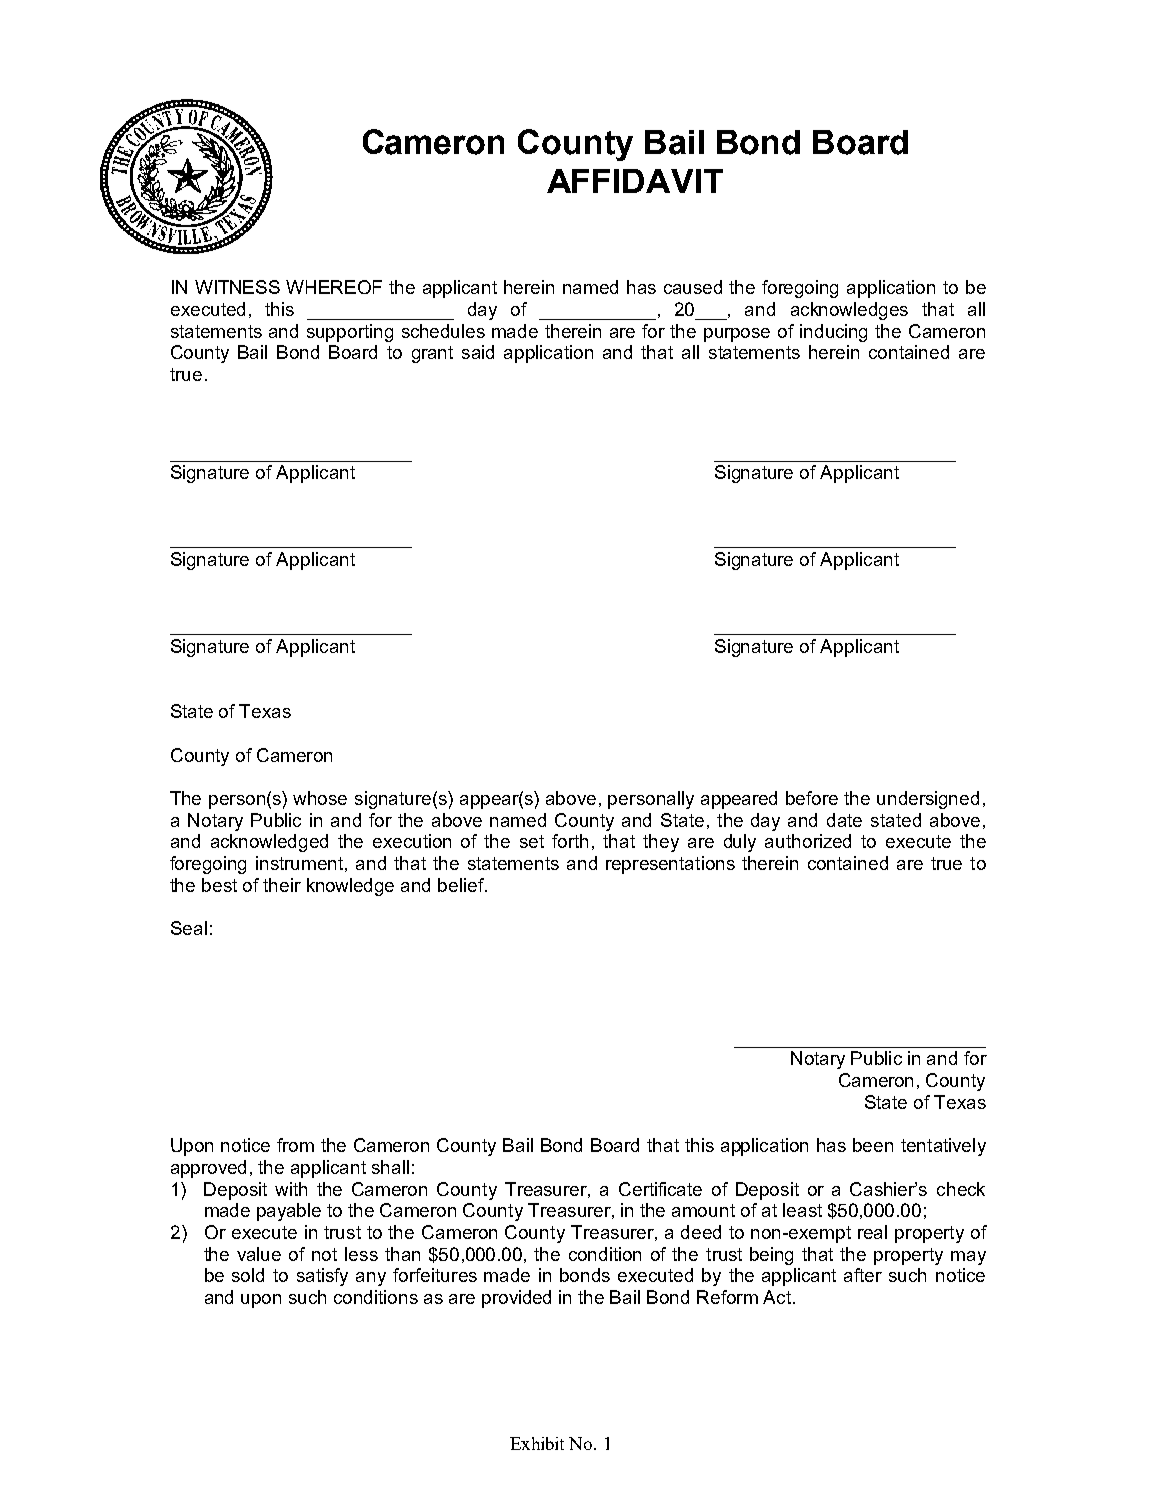 This screenshot has width=1156, height=1495. I want to click on purpose, so click(737, 335).
